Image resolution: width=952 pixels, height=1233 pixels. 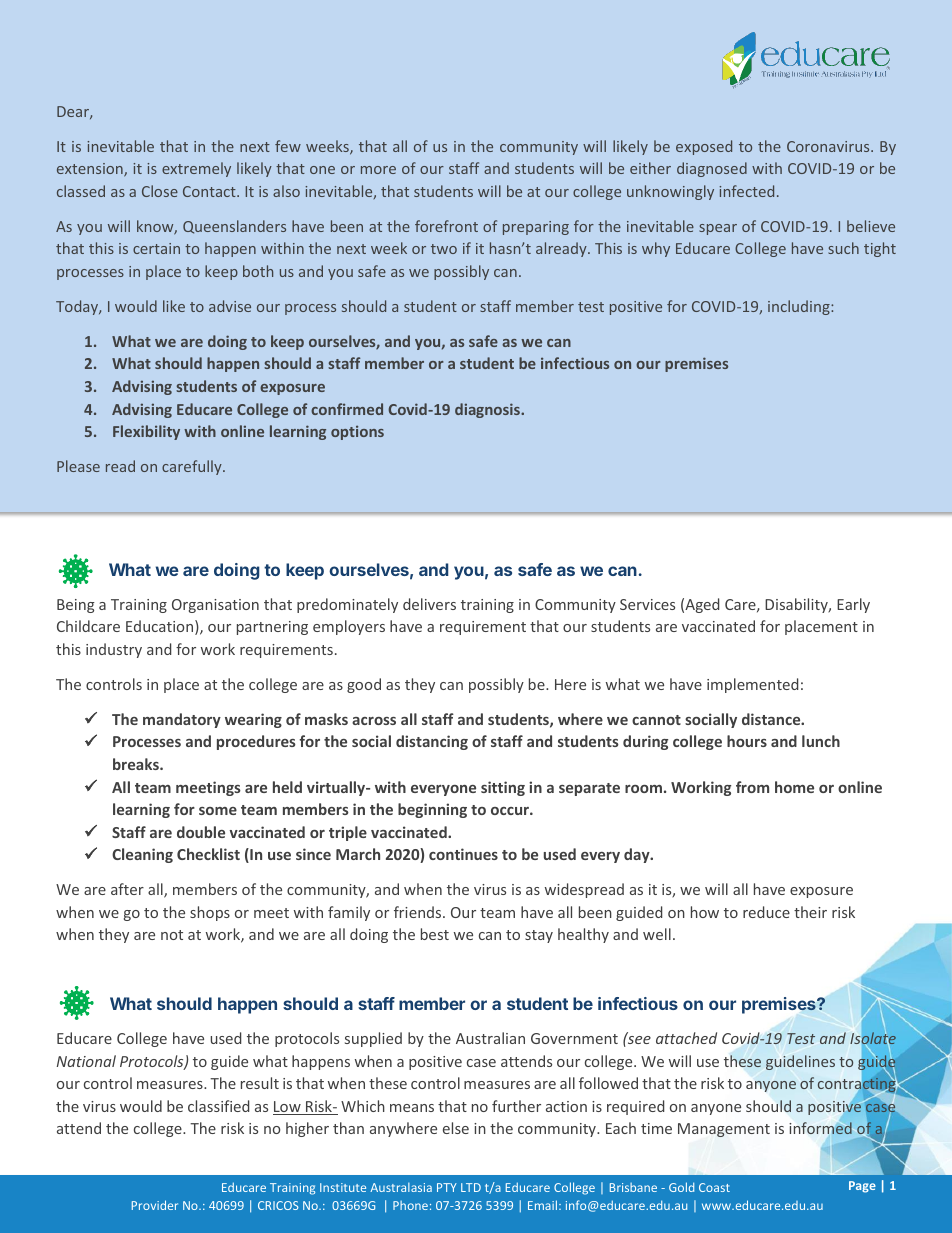 What do you see at coordinates (471, 1187) in the screenshot?
I see `LTD` at bounding box center [471, 1187].
